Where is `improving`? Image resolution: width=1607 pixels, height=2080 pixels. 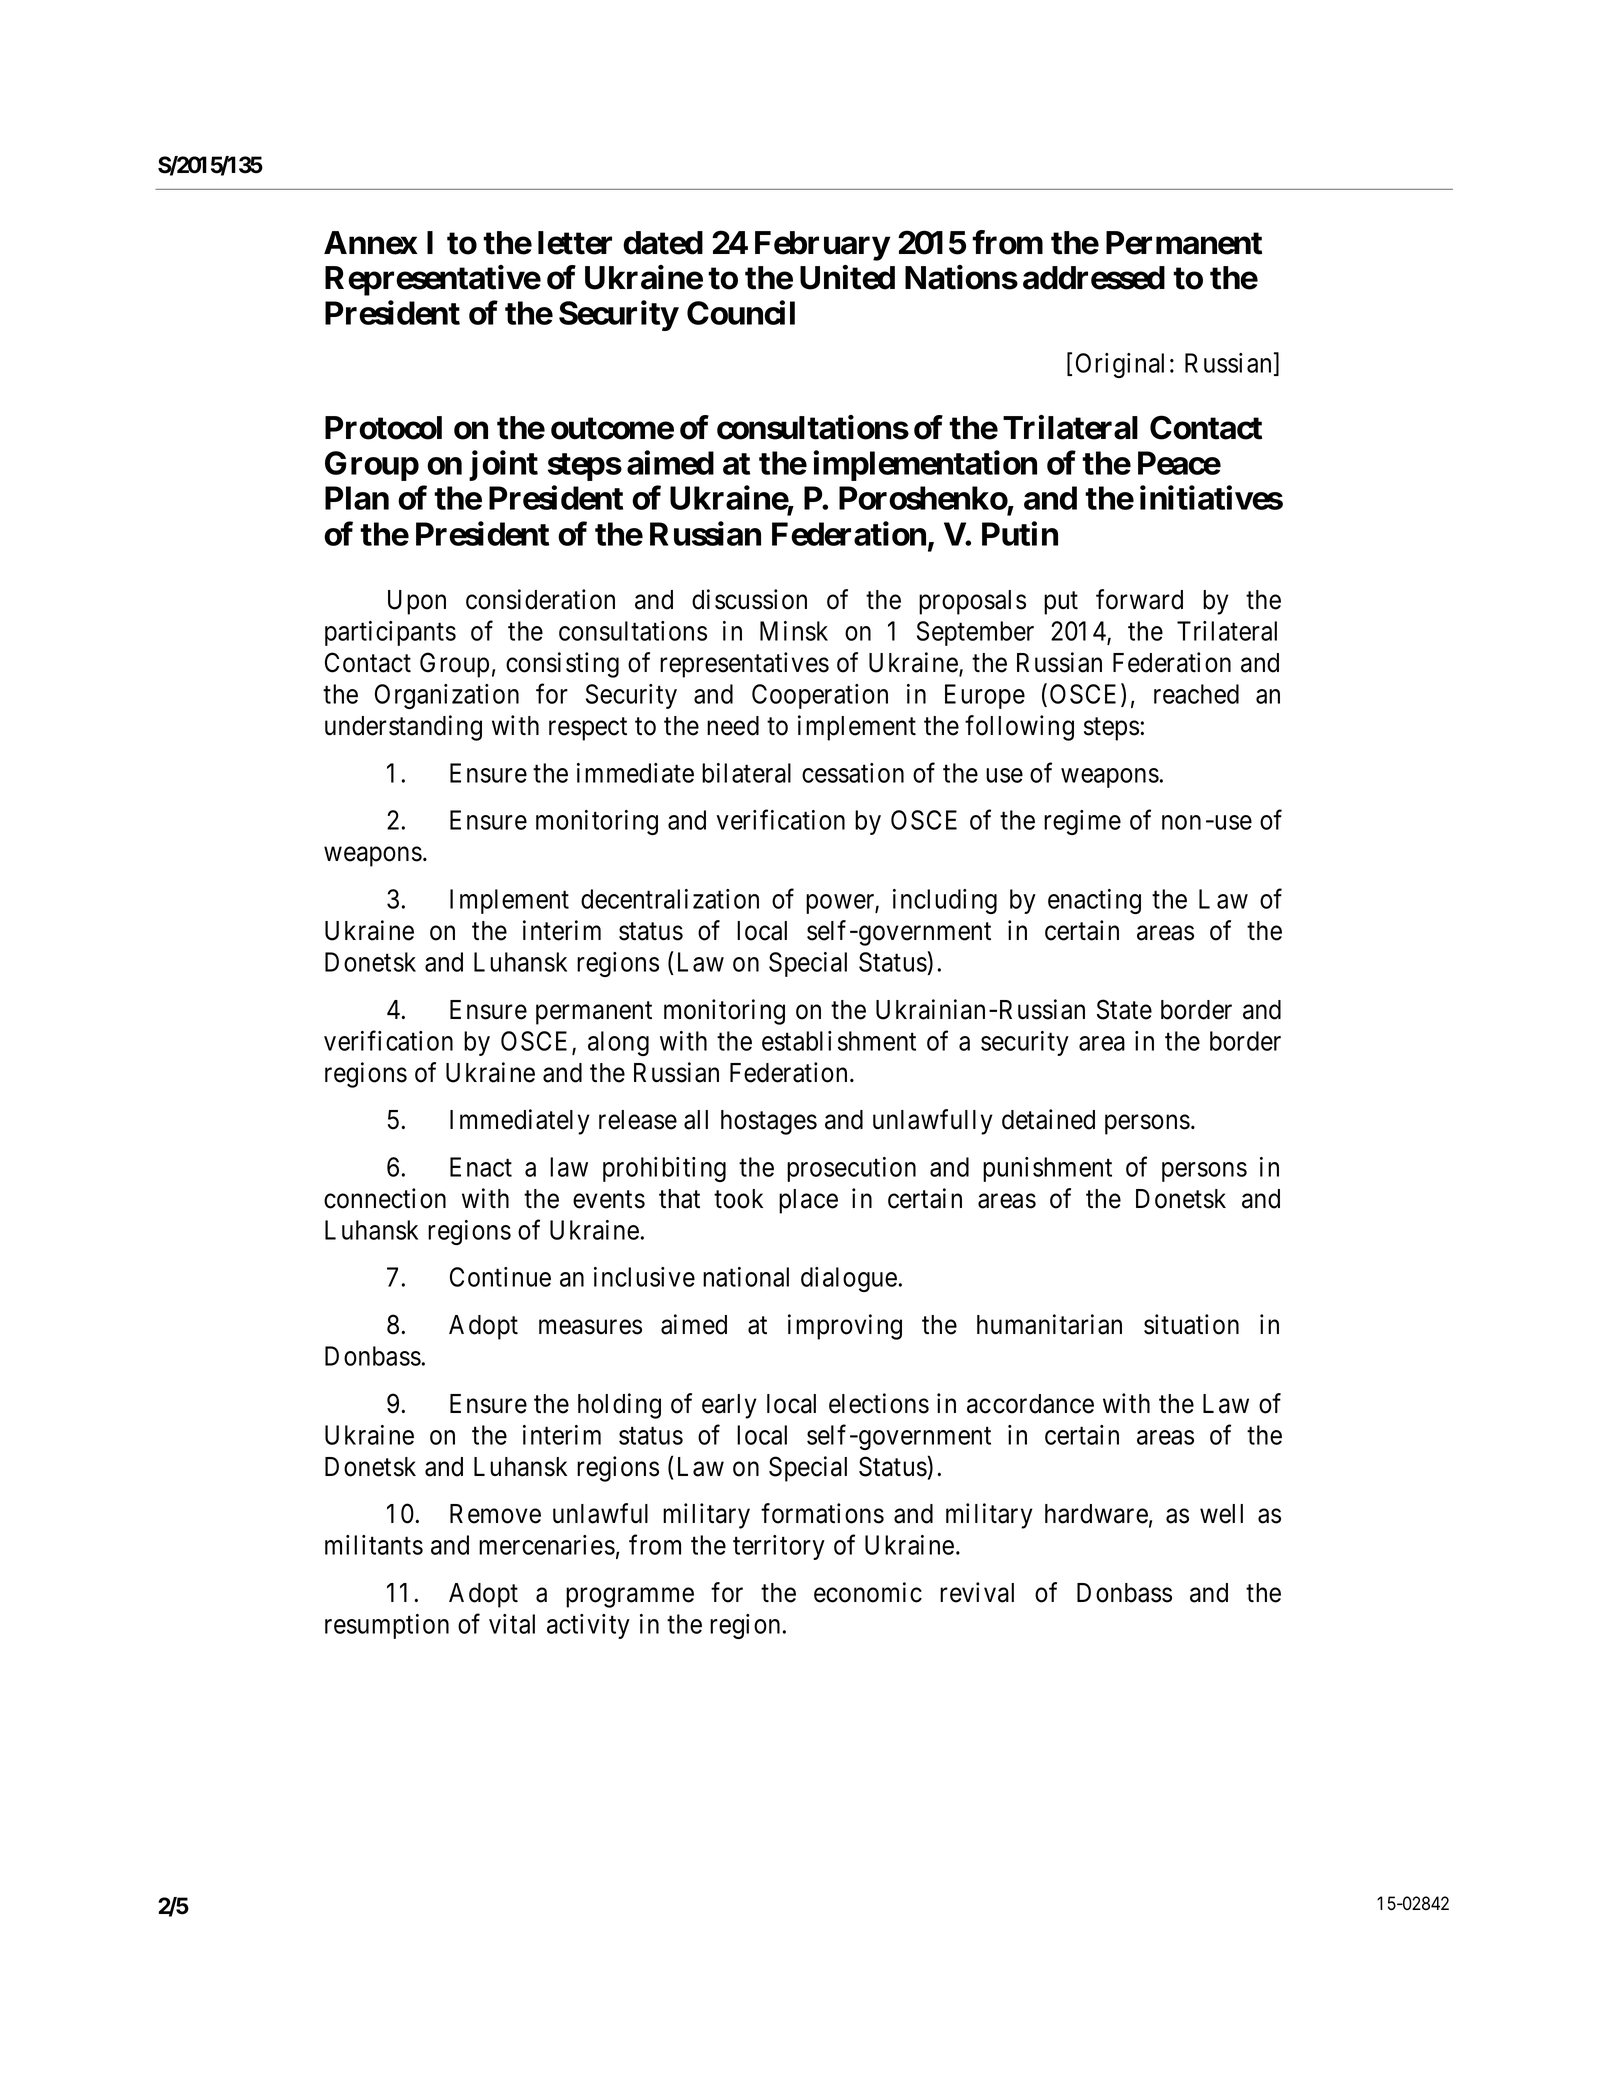
improving is located at coordinates (845, 1327).
